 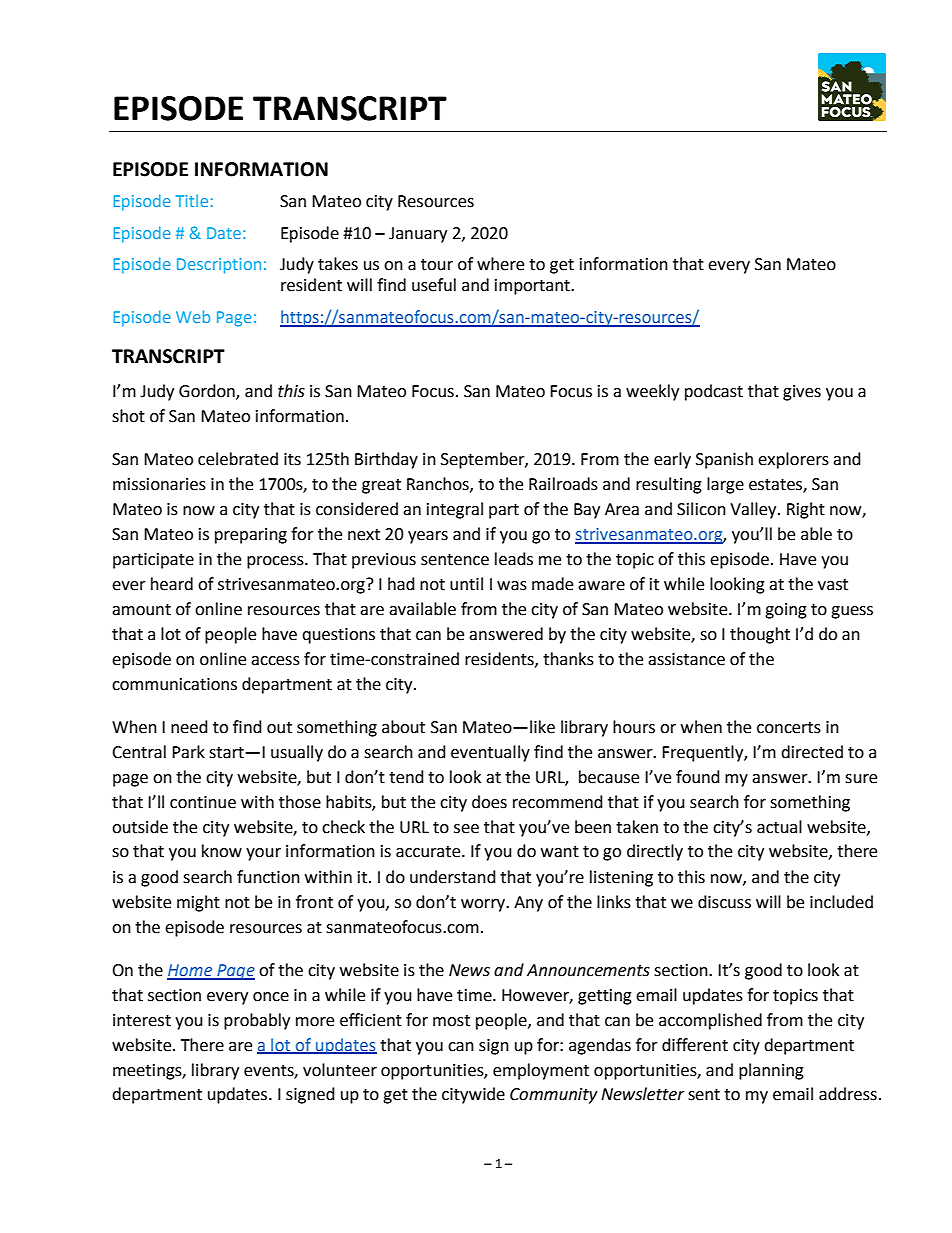 I want to click on Valley, so click(x=754, y=510).
